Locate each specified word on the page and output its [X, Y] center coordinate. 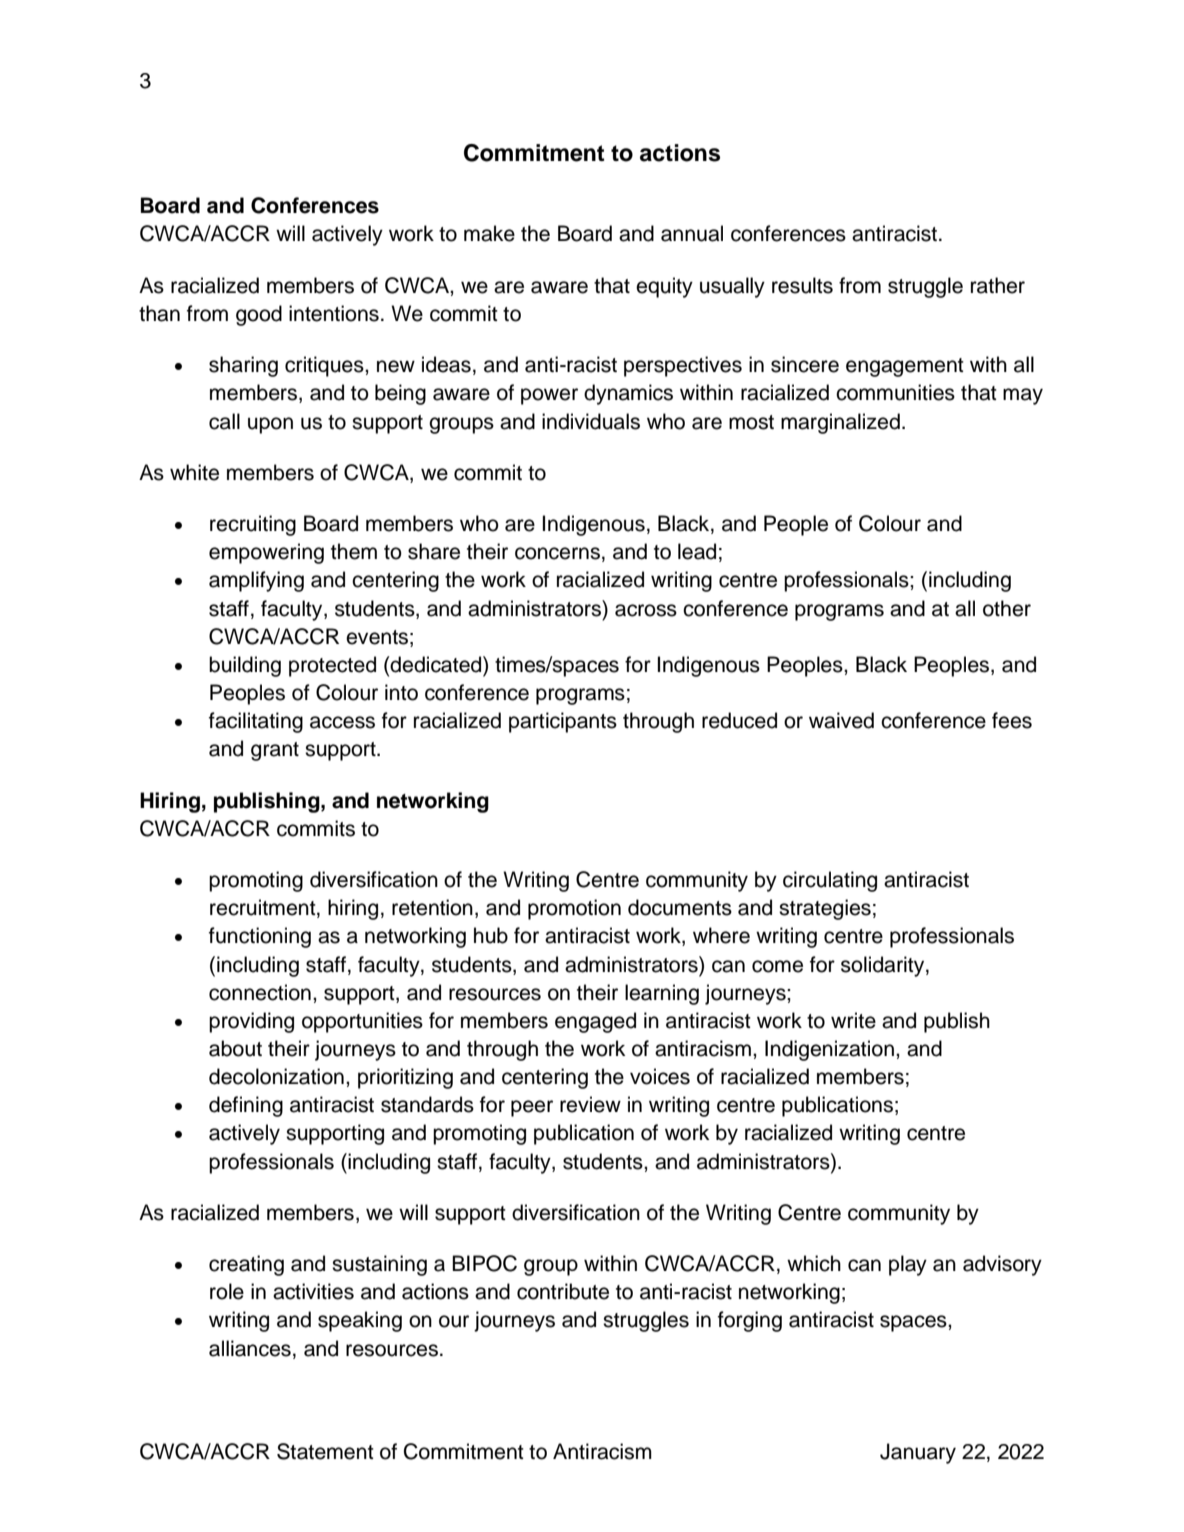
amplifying [256, 581]
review [590, 1104]
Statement [325, 1451]
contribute [563, 1291]
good [259, 315]
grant [275, 751]
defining [246, 1106]
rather [998, 285]
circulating [830, 881]
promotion [574, 909]
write [853, 1020]
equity [664, 287]
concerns [557, 553]
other [1007, 608]
